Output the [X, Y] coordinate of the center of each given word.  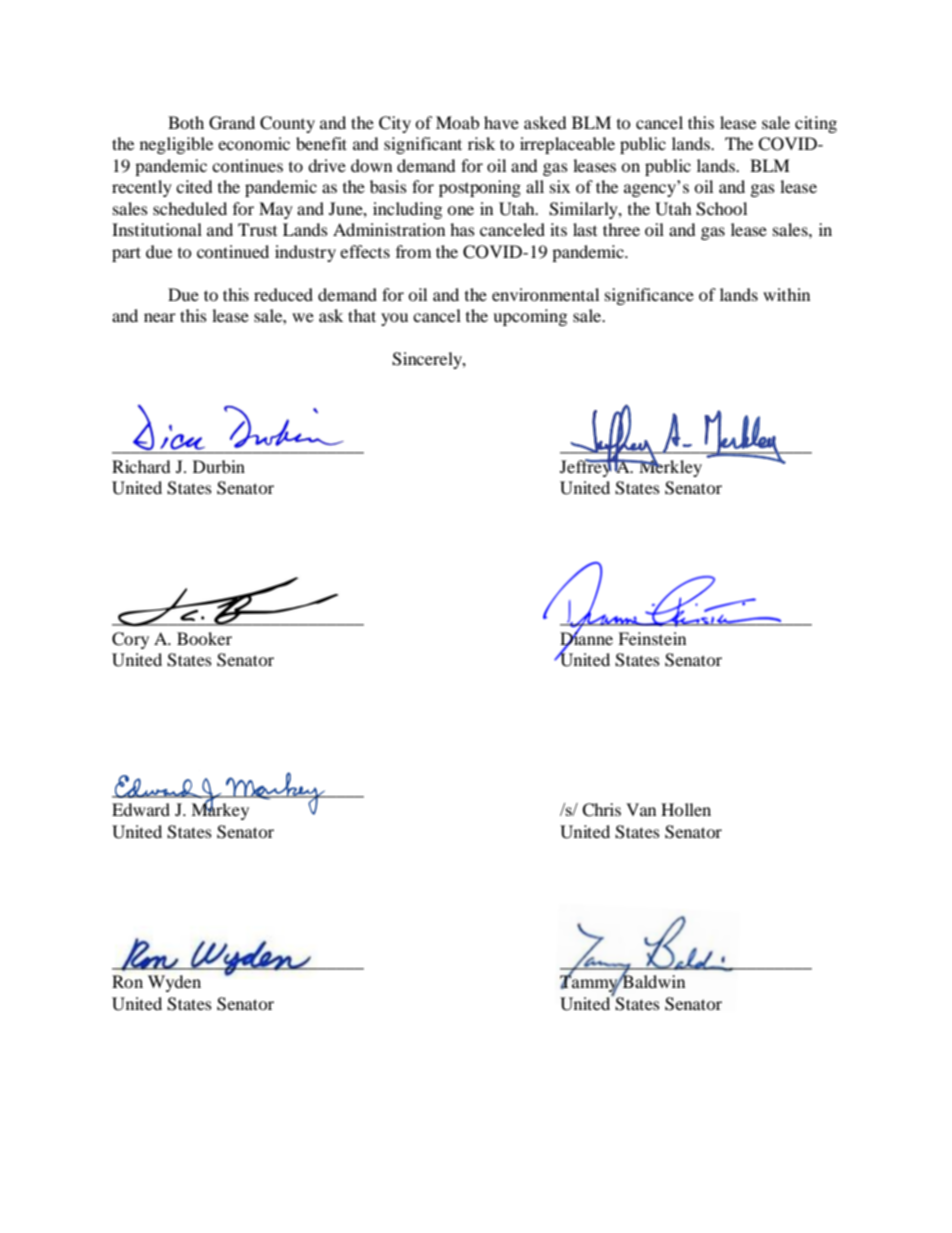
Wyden [174, 983]
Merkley [669, 467]
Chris [601, 810]
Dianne [586, 638]
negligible [176, 145]
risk [481, 143]
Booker [204, 638]
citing [816, 124]
